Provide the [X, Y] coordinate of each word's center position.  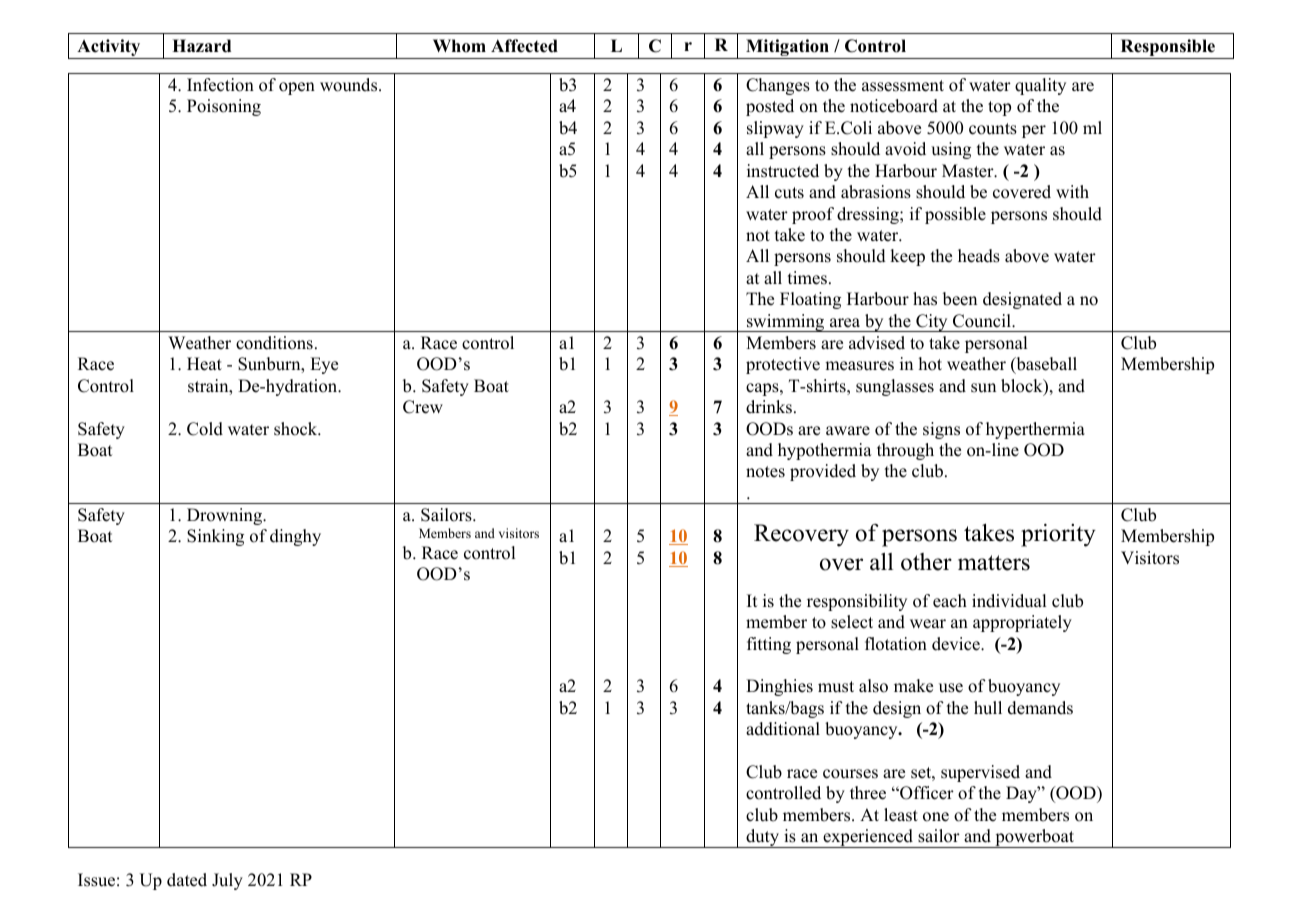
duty [763, 838]
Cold [205, 429]
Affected [524, 46]
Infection [220, 85]
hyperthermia [1035, 430]
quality [1040, 86]
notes [765, 472]
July [227, 881]
